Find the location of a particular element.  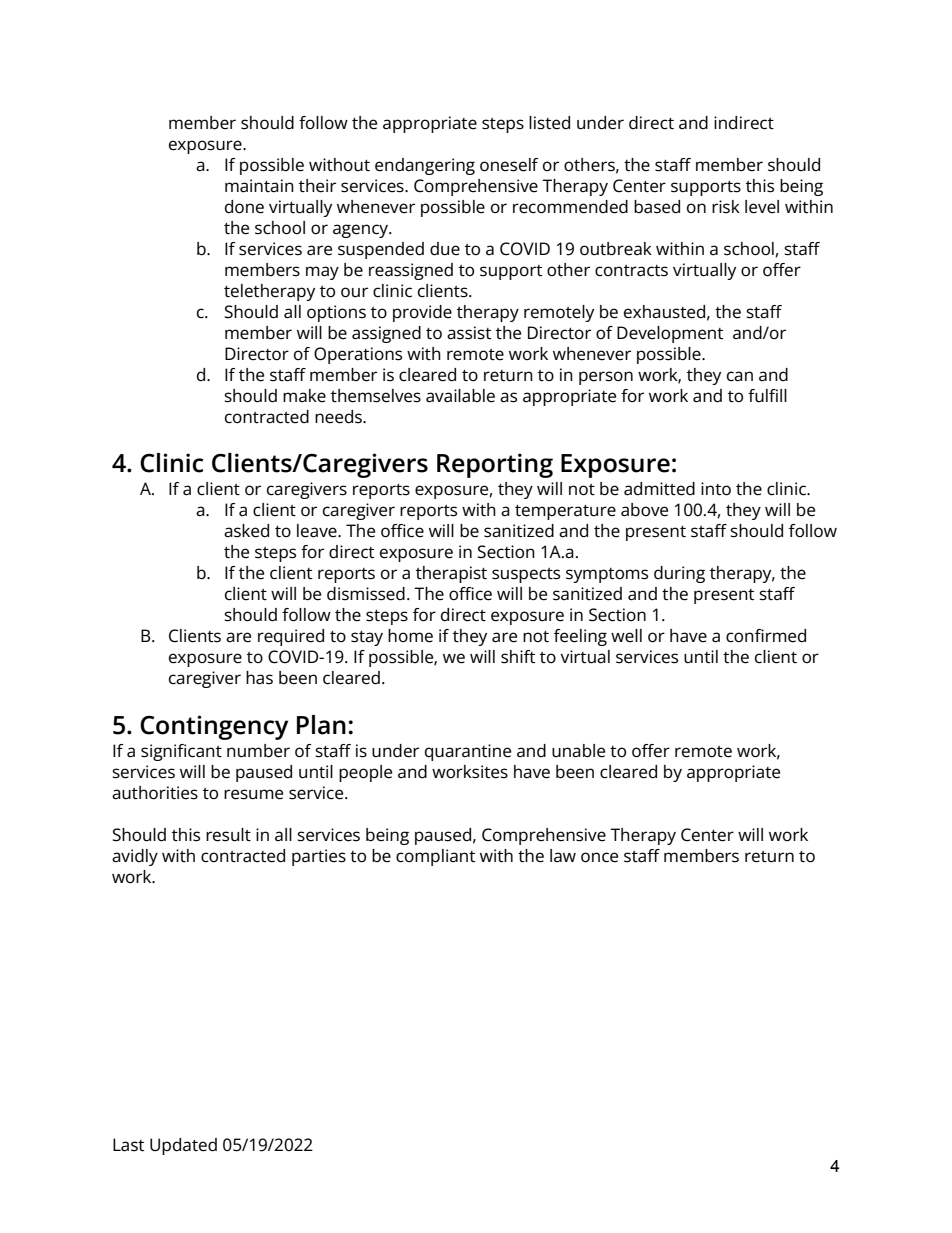

based is located at coordinates (657, 207).
